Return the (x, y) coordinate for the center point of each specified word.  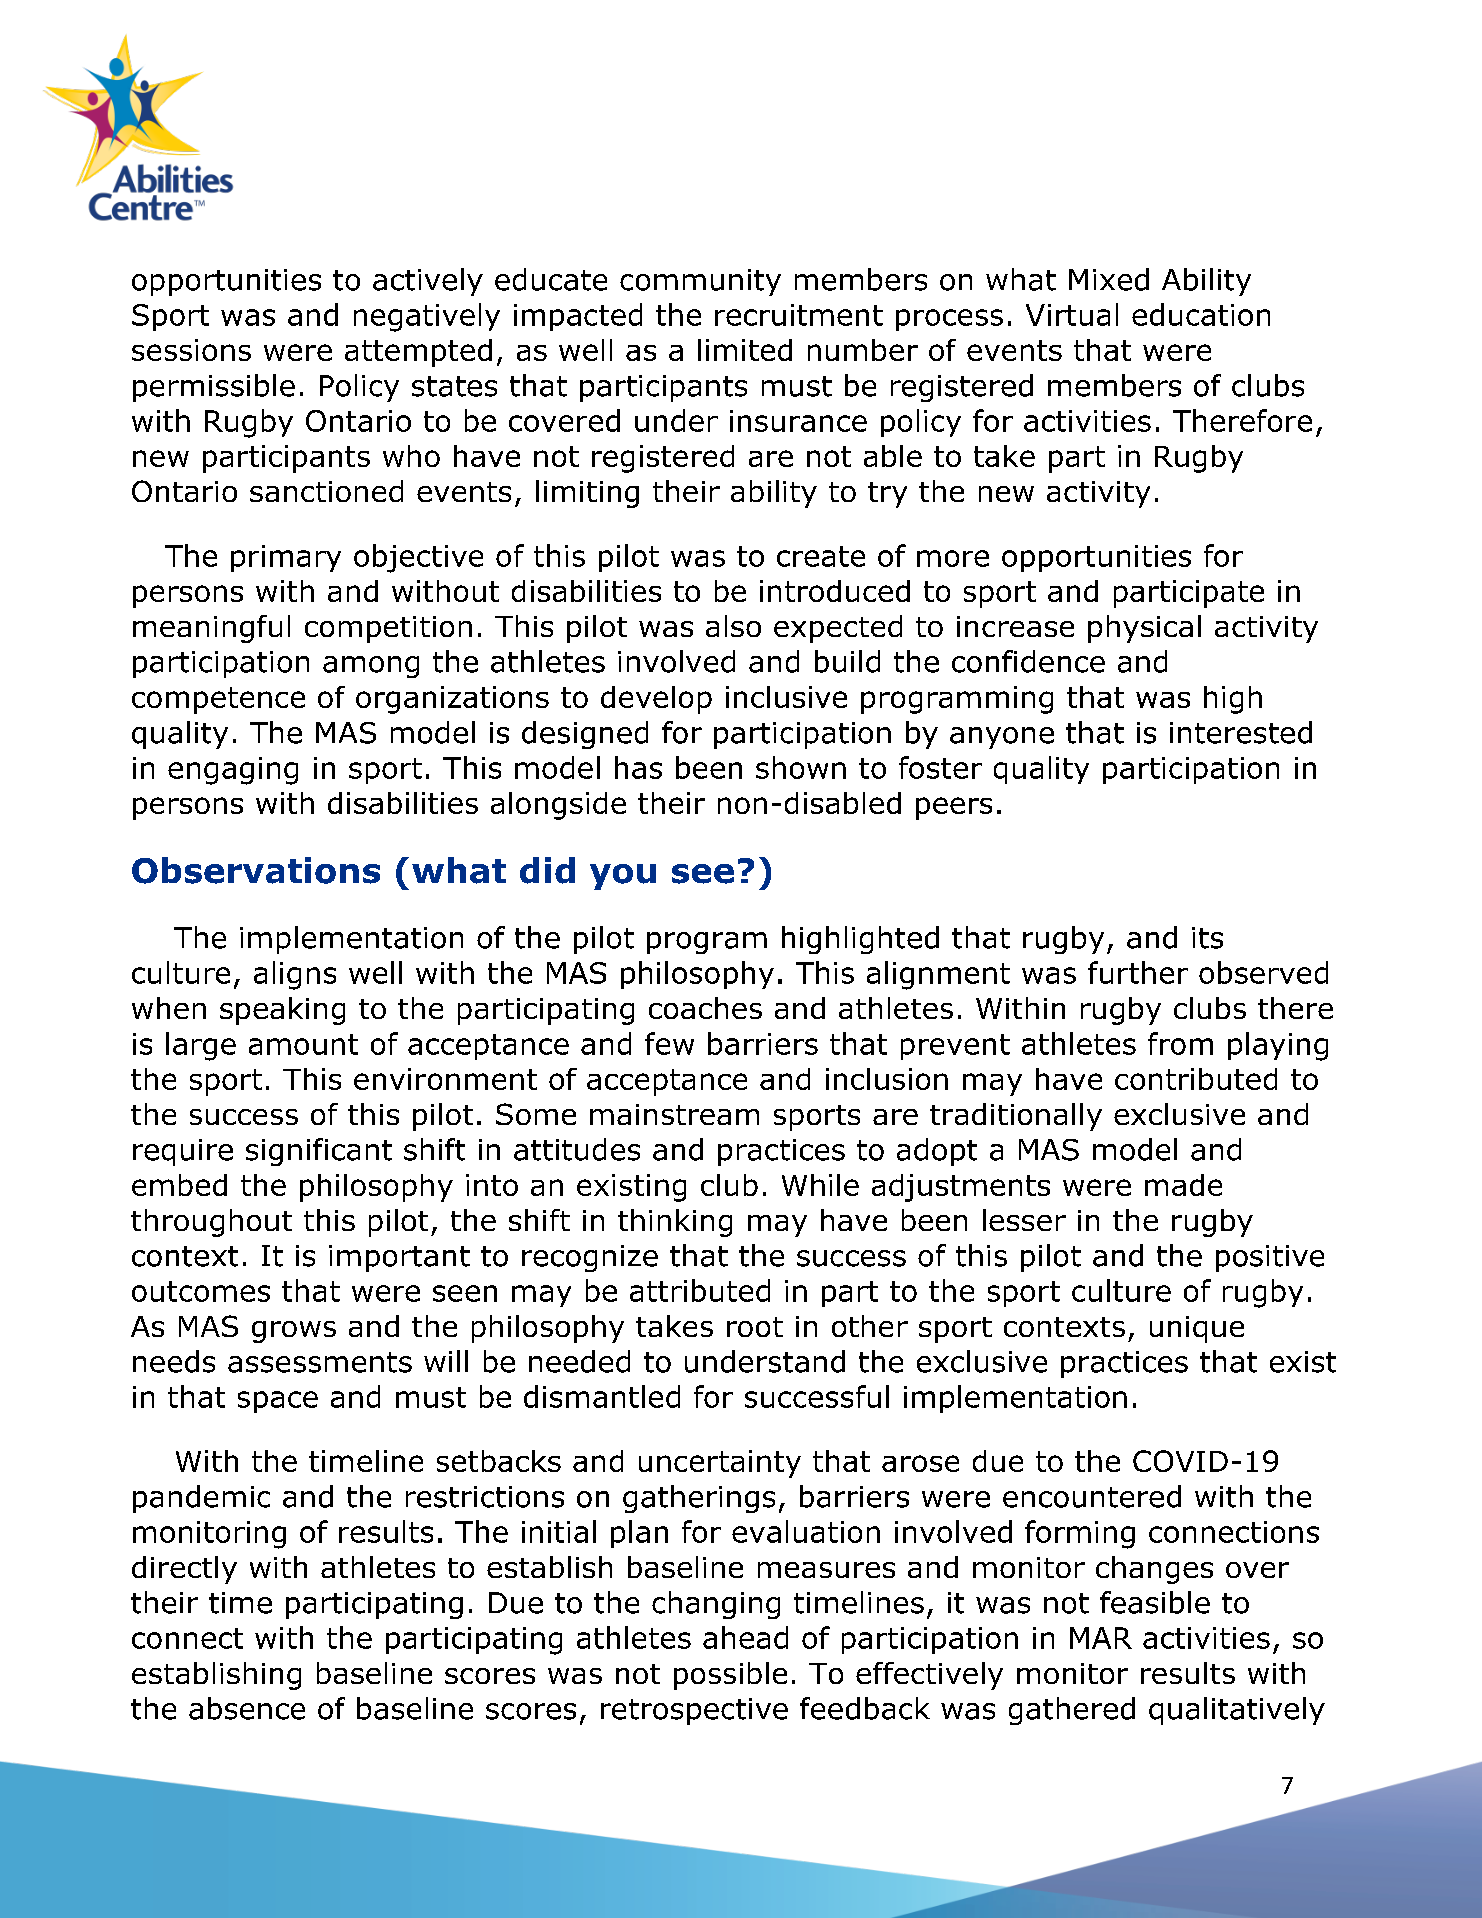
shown (801, 767)
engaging (233, 771)
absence (247, 1708)
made (1183, 1185)
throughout (211, 1223)
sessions (191, 350)
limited (745, 350)
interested (1241, 732)
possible (730, 1676)
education (1201, 314)
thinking (675, 1223)
